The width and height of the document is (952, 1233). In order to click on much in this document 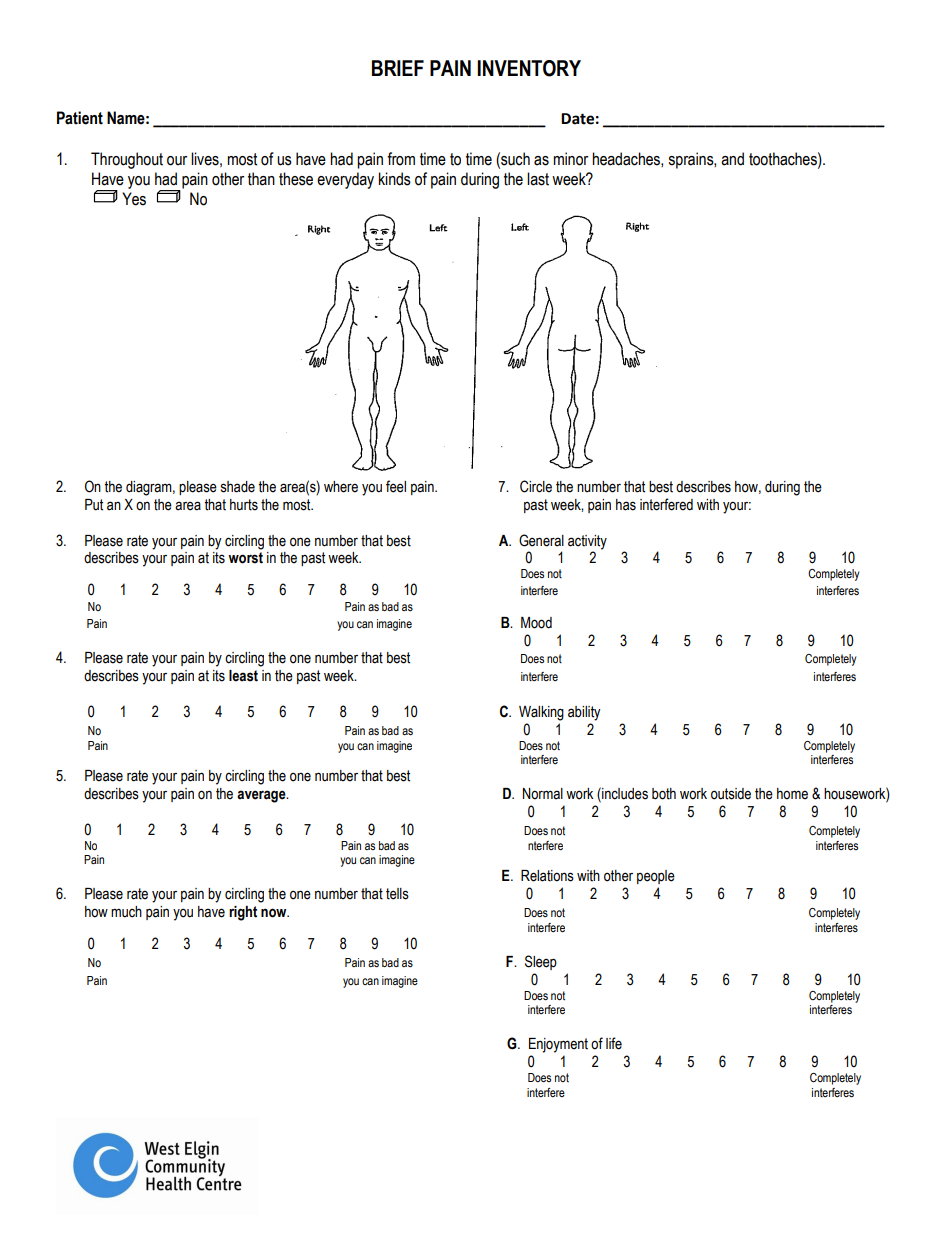, I will do `click(126, 912)`.
